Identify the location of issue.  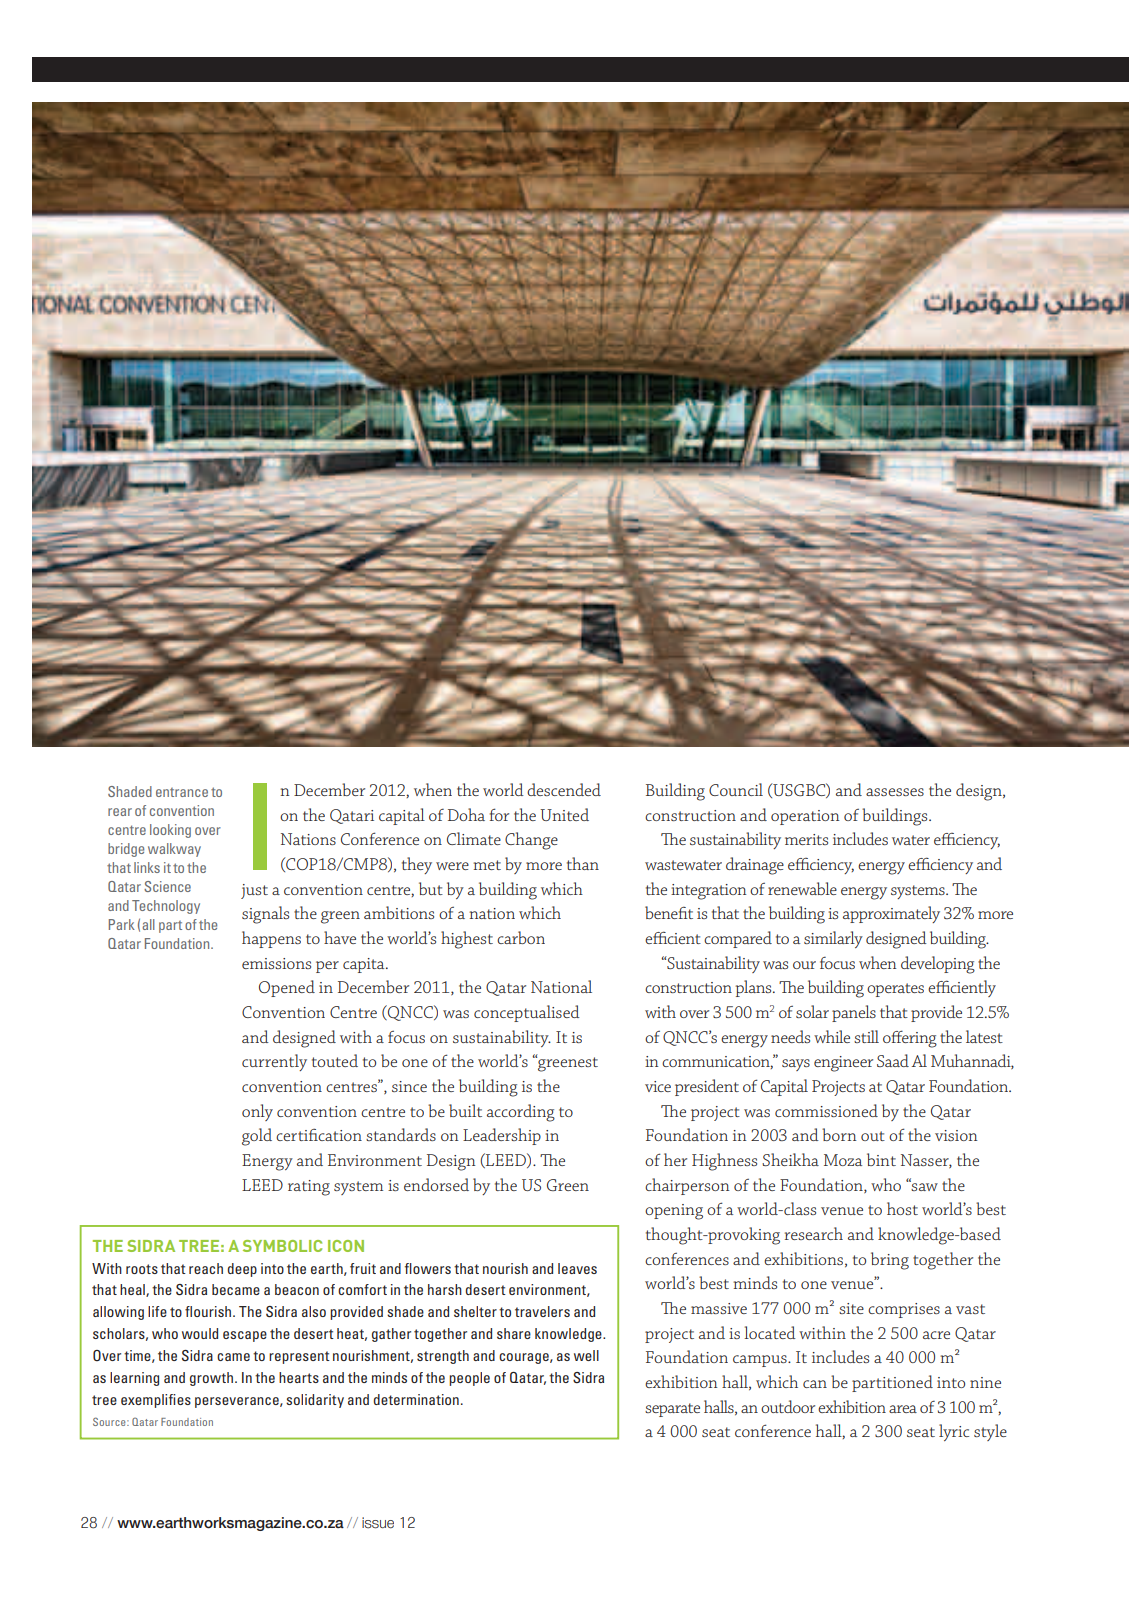
(378, 1523).
